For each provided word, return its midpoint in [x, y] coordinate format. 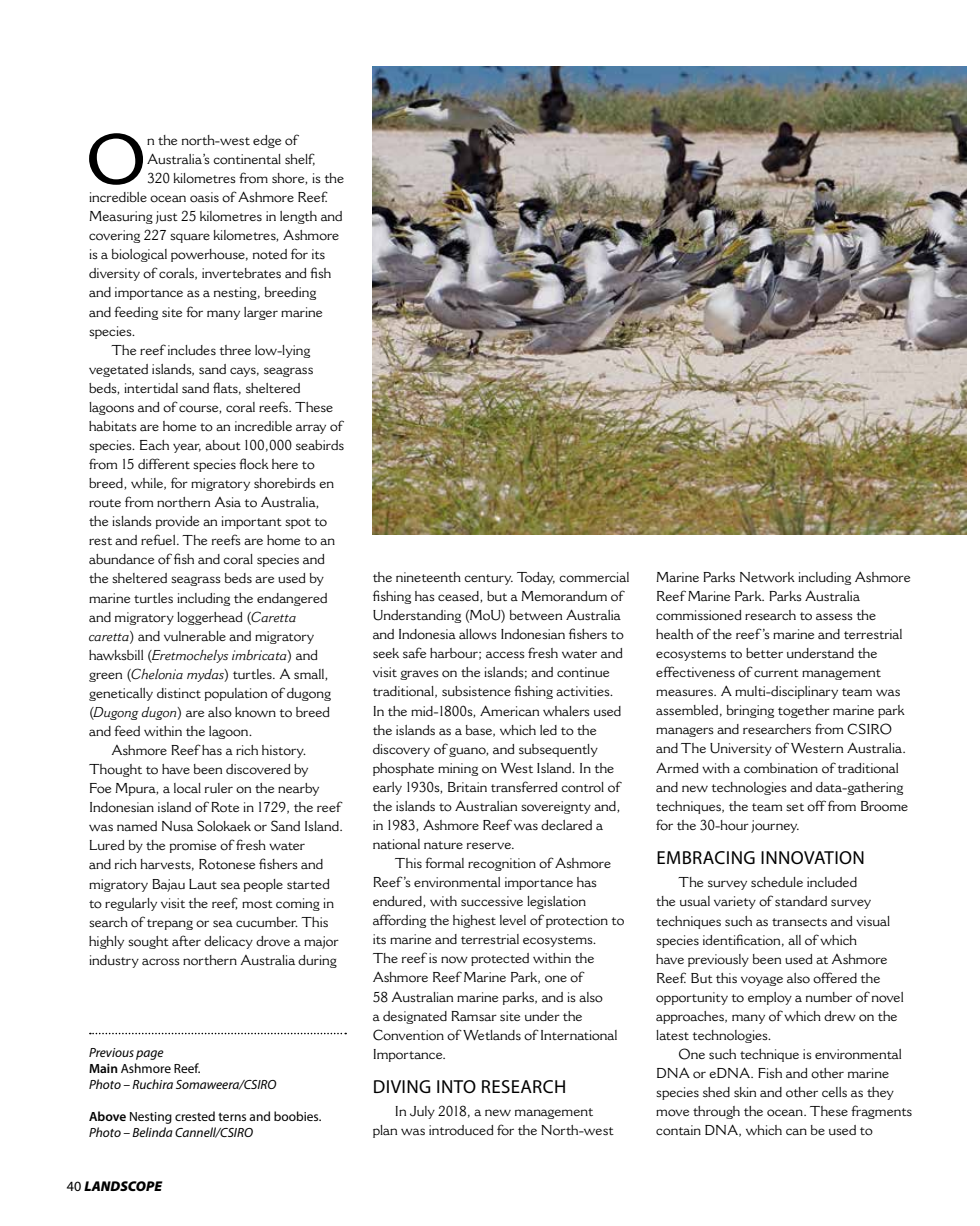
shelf [300, 159]
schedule [777, 882]
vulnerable [195, 636]
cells [834, 1092]
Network [767, 577]
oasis [204, 197]
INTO [456, 1087]
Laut [203, 884]
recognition [502, 864]
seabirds [320, 445]
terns [232, 1117]
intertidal [151, 388]
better [764, 653]
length [298, 217]
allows [478, 634]
